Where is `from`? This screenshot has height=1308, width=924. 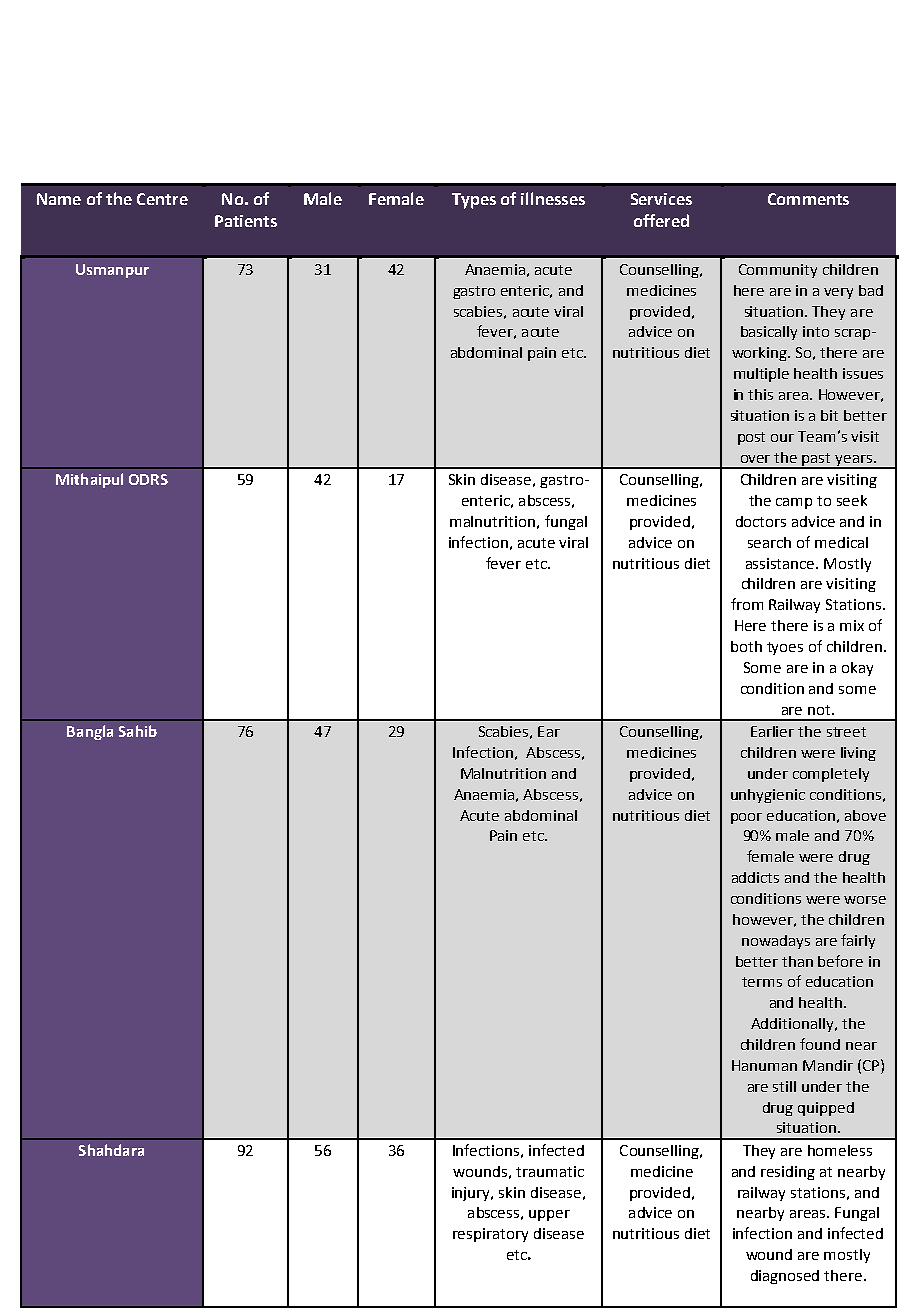 from is located at coordinates (747, 604).
